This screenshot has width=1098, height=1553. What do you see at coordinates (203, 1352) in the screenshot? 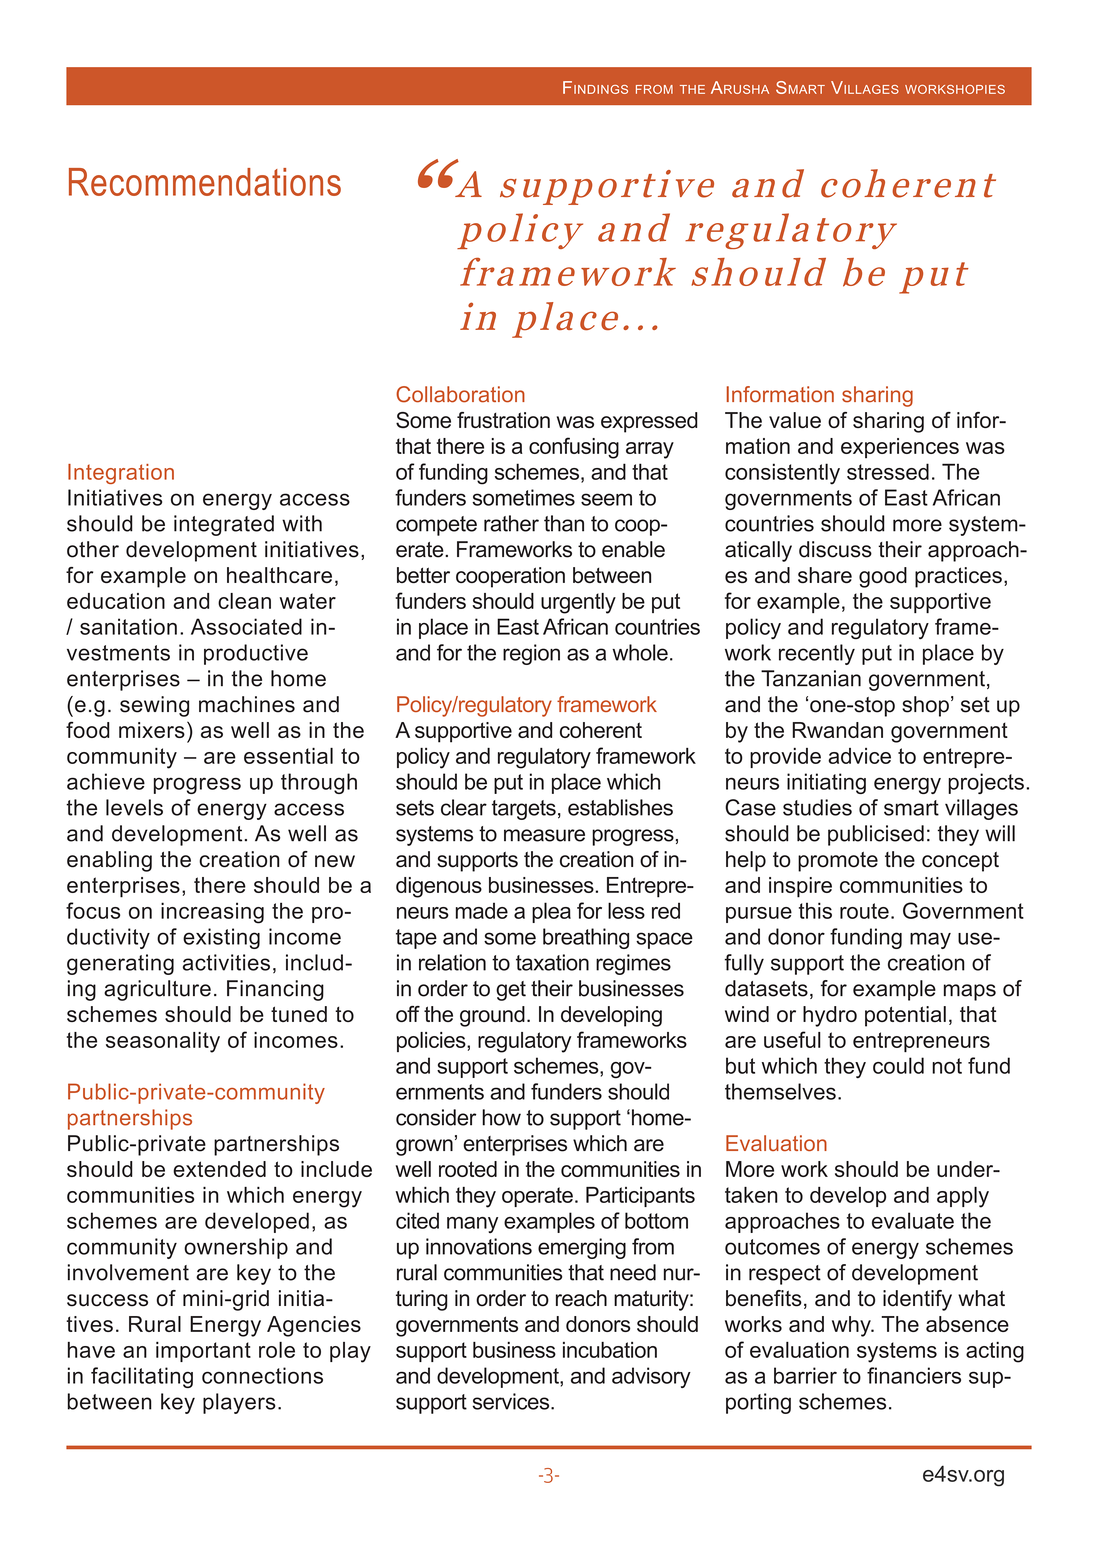
I see `important` at bounding box center [203, 1352].
